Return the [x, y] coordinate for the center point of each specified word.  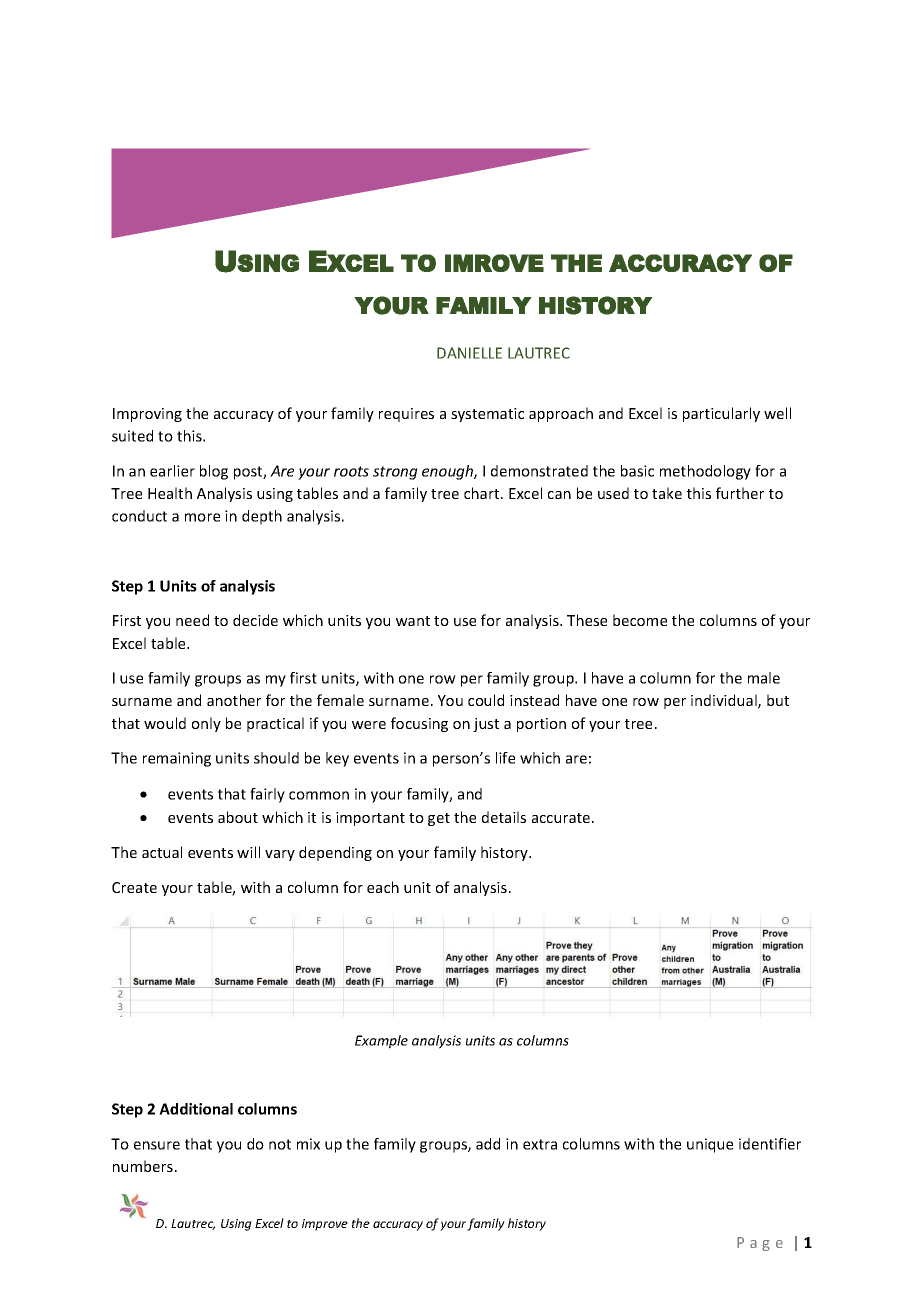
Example [381, 1042]
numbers [143, 1166]
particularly [721, 414]
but [778, 700]
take [667, 493]
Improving [147, 415]
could [486, 700]
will [248, 852]
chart [483, 493]
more [202, 517]
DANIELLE [469, 353]
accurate [562, 818]
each [383, 887]
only [206, 724]
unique [710, 1145]
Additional [196, 1109]
